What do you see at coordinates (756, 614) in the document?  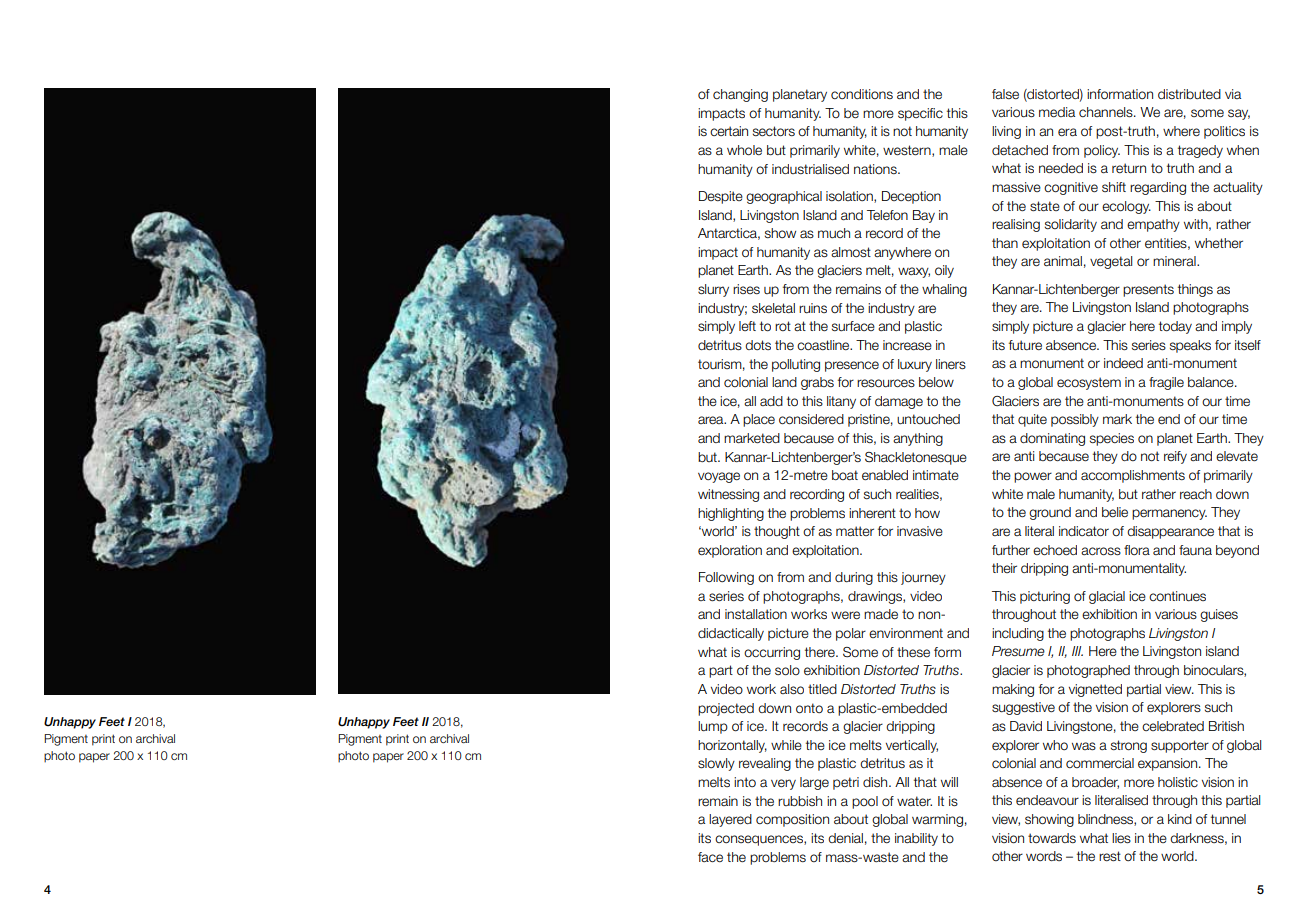 I see `installation` at bounding box center [756, 614].
